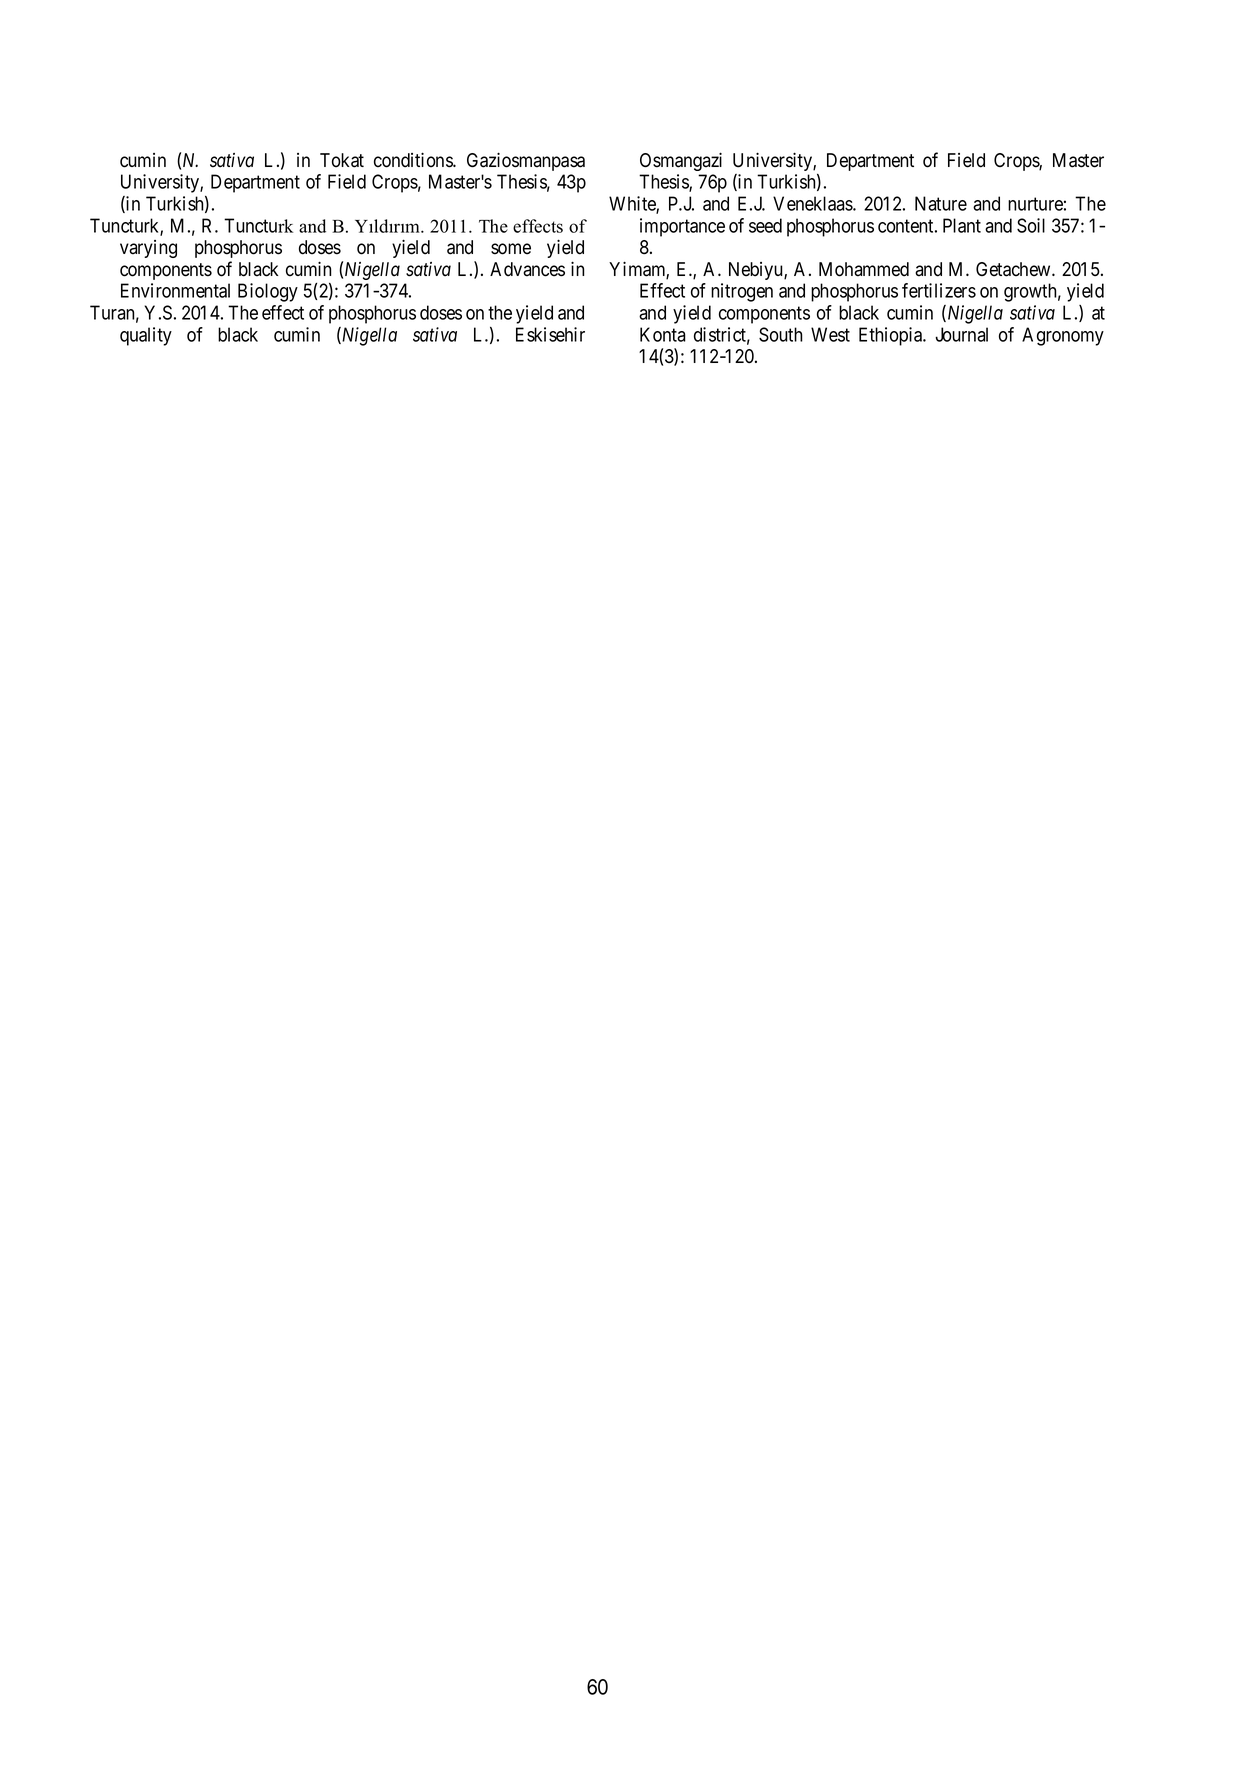  What do you see at coordinates (962, 225) in the page?
I see `Plant` at bounding box center [962, 225].
